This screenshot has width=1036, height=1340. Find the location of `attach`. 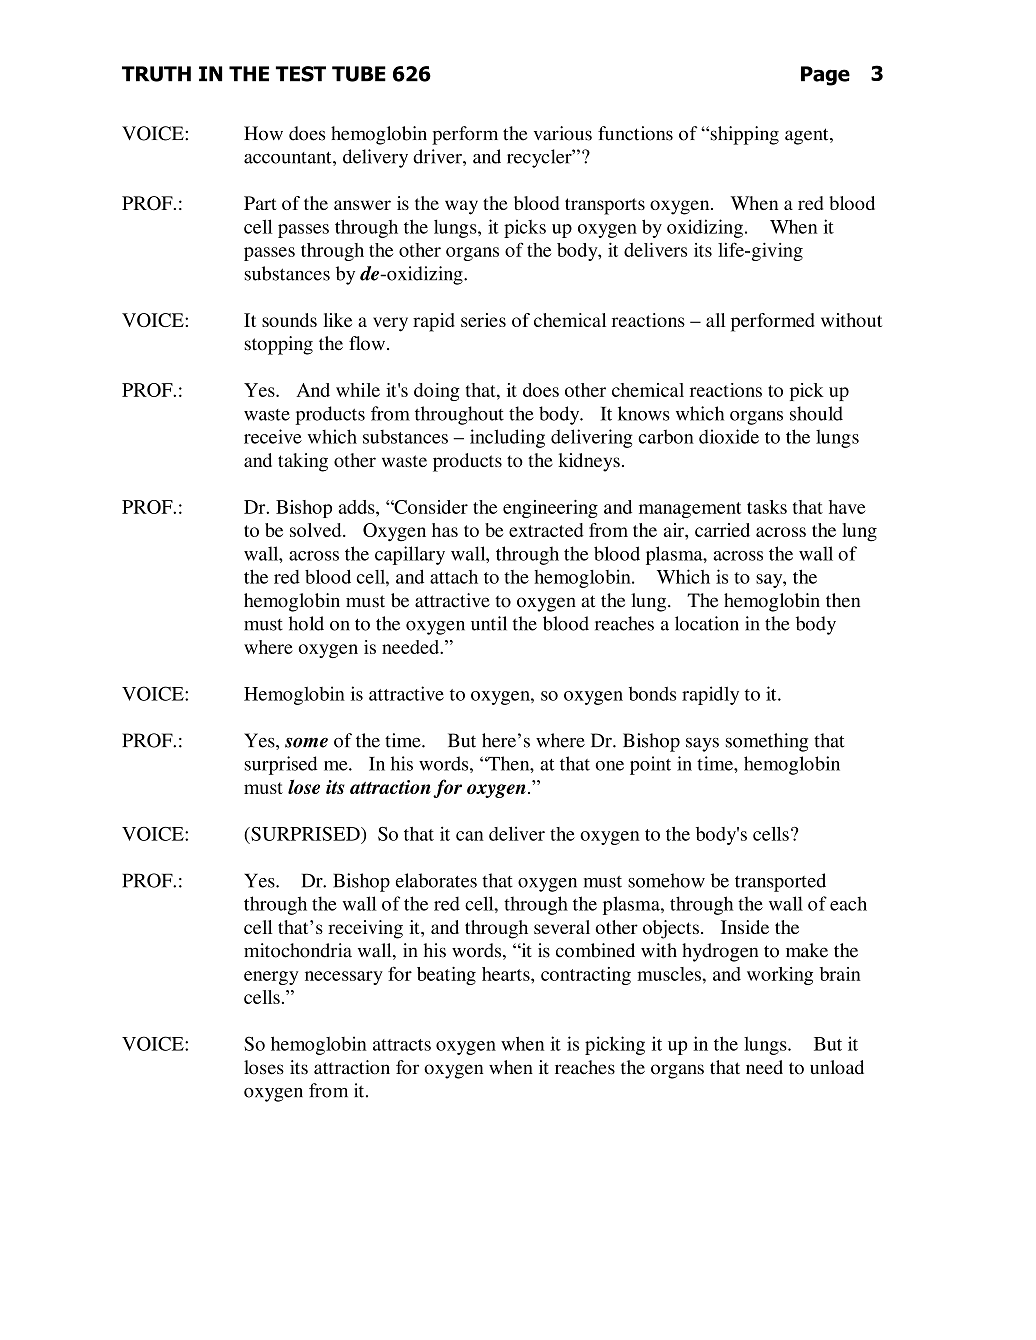

attach is located at coordinates (454, 577).
